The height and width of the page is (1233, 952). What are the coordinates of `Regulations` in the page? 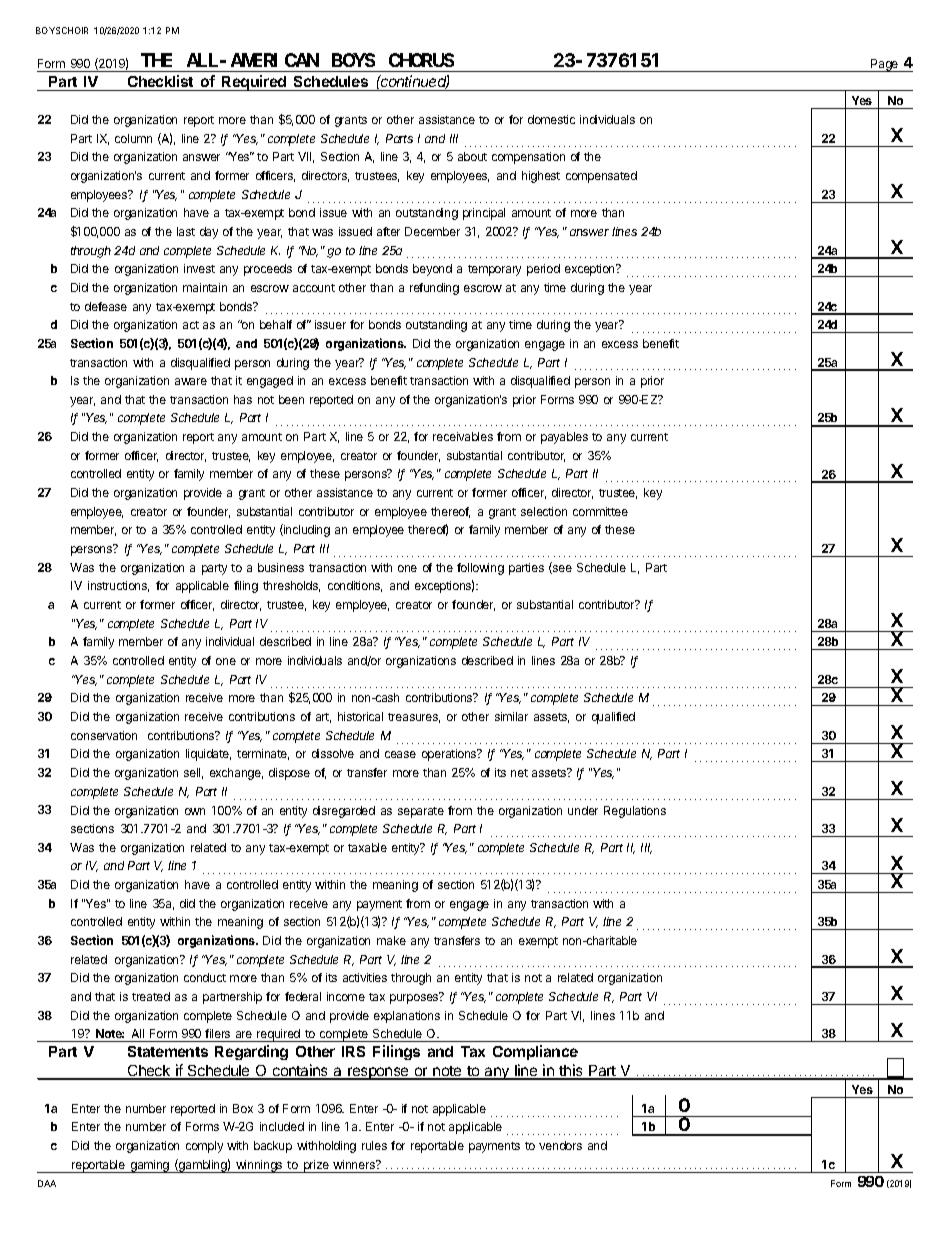 It's located at (635, 812).
